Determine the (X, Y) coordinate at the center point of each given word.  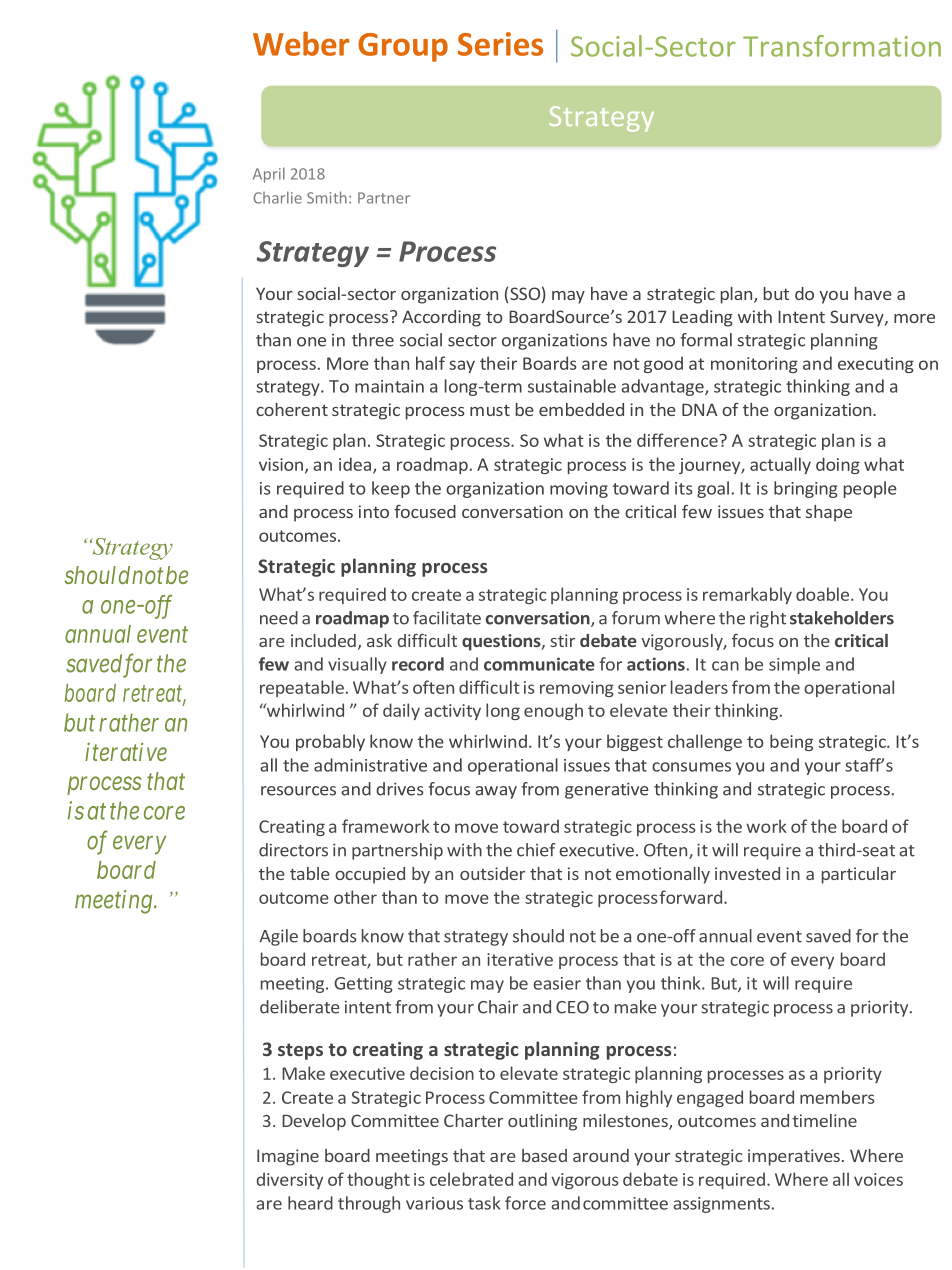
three (373, 340)
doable (824, 594)
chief (536, 850)
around (601, 1155)
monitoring (754, 365)
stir (562, 640)
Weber (301, 43)
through (369, 1204)
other (355, 897)
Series (500, 44)
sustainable (572, 386)
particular (859, 875)
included (323, 640)
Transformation (842, 46)
